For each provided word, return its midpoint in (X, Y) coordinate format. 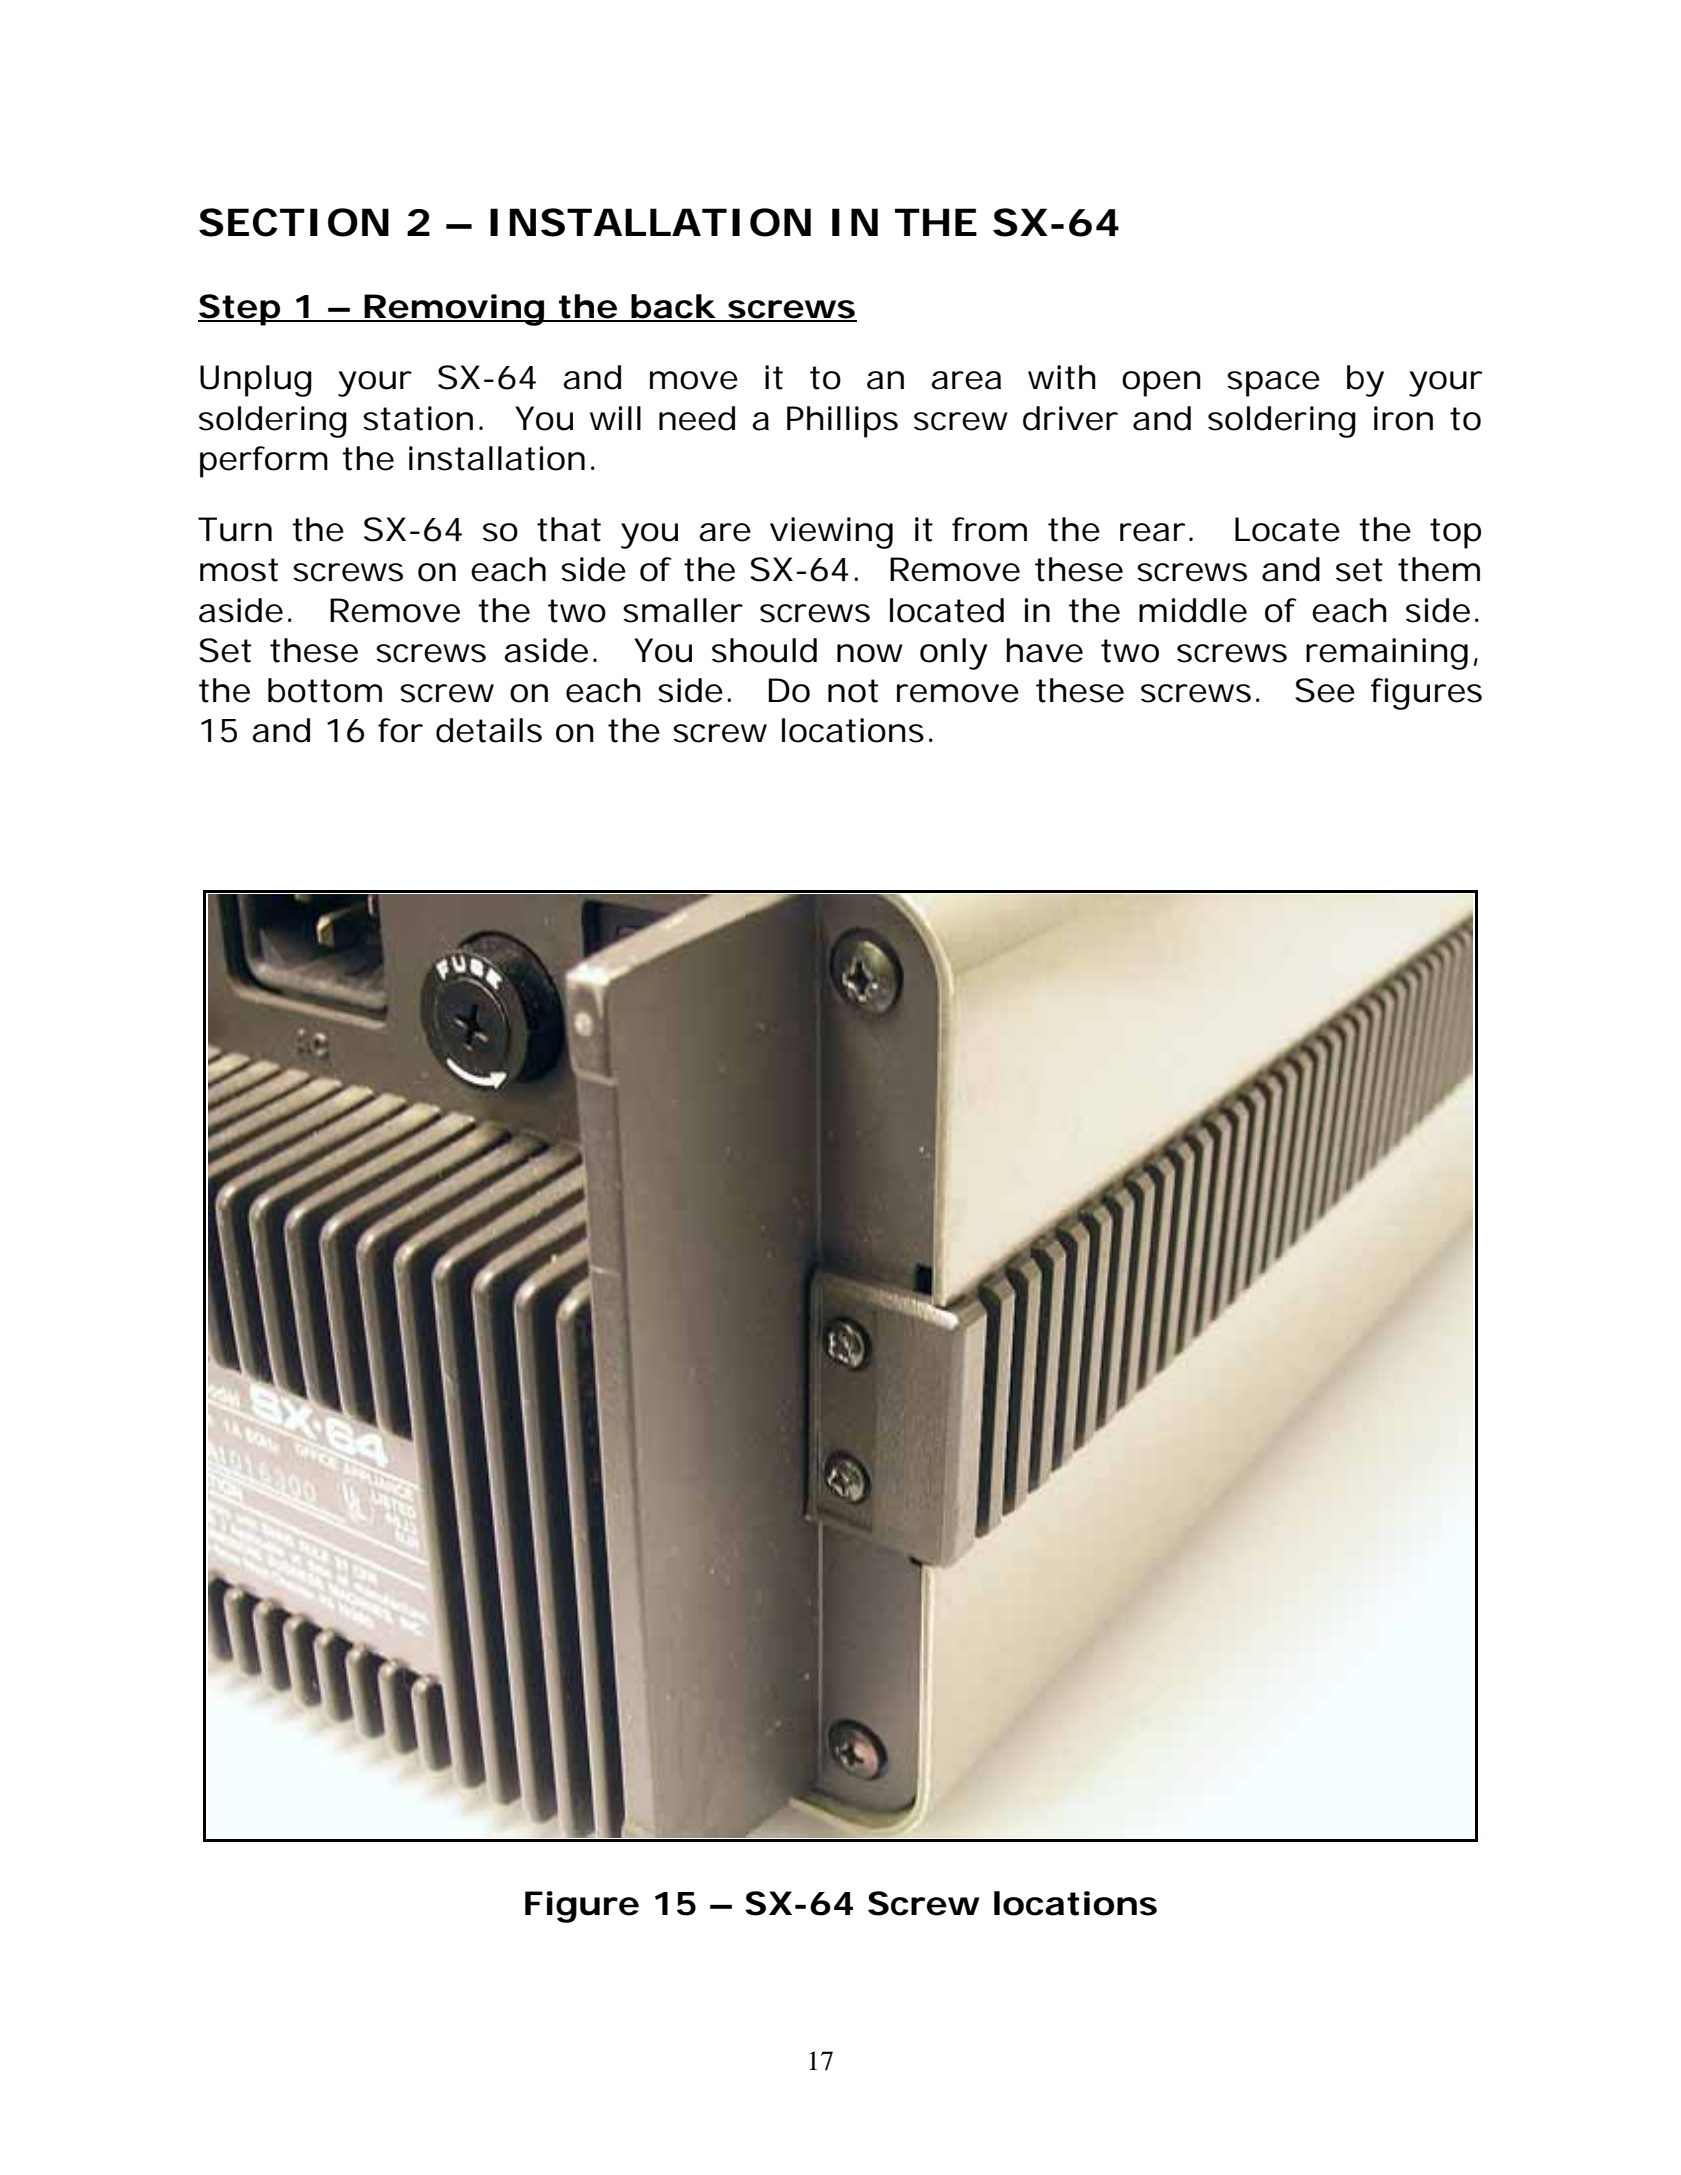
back (673, 307)
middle (1193, 610)
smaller (683, 610)
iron (1403, 418)
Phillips (842, 422)
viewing (831, 533)
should (764, 650)
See (1325, 690)
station (418, 418)
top (1455, 533)
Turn (235, 529)
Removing (454, 310)
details (489, 730)
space (1273, 384)
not (853, 691)
